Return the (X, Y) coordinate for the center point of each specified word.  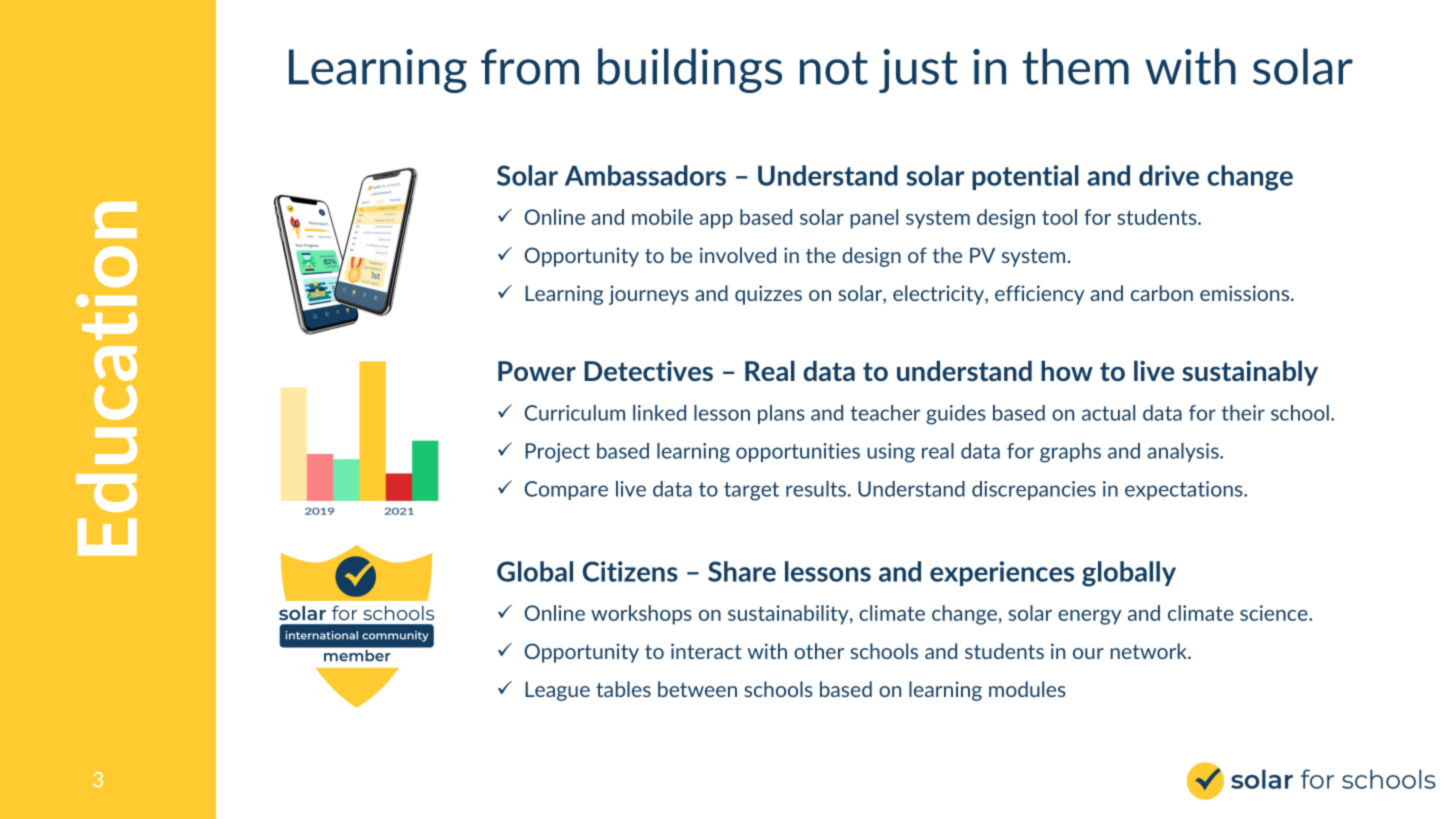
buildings (690, 70)
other (819, 651)
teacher (885, 413)
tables (623, 689)
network (1150, 651)
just (918, 71)
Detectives (648, 371)
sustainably (1250, 373)
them (1076, 66)
